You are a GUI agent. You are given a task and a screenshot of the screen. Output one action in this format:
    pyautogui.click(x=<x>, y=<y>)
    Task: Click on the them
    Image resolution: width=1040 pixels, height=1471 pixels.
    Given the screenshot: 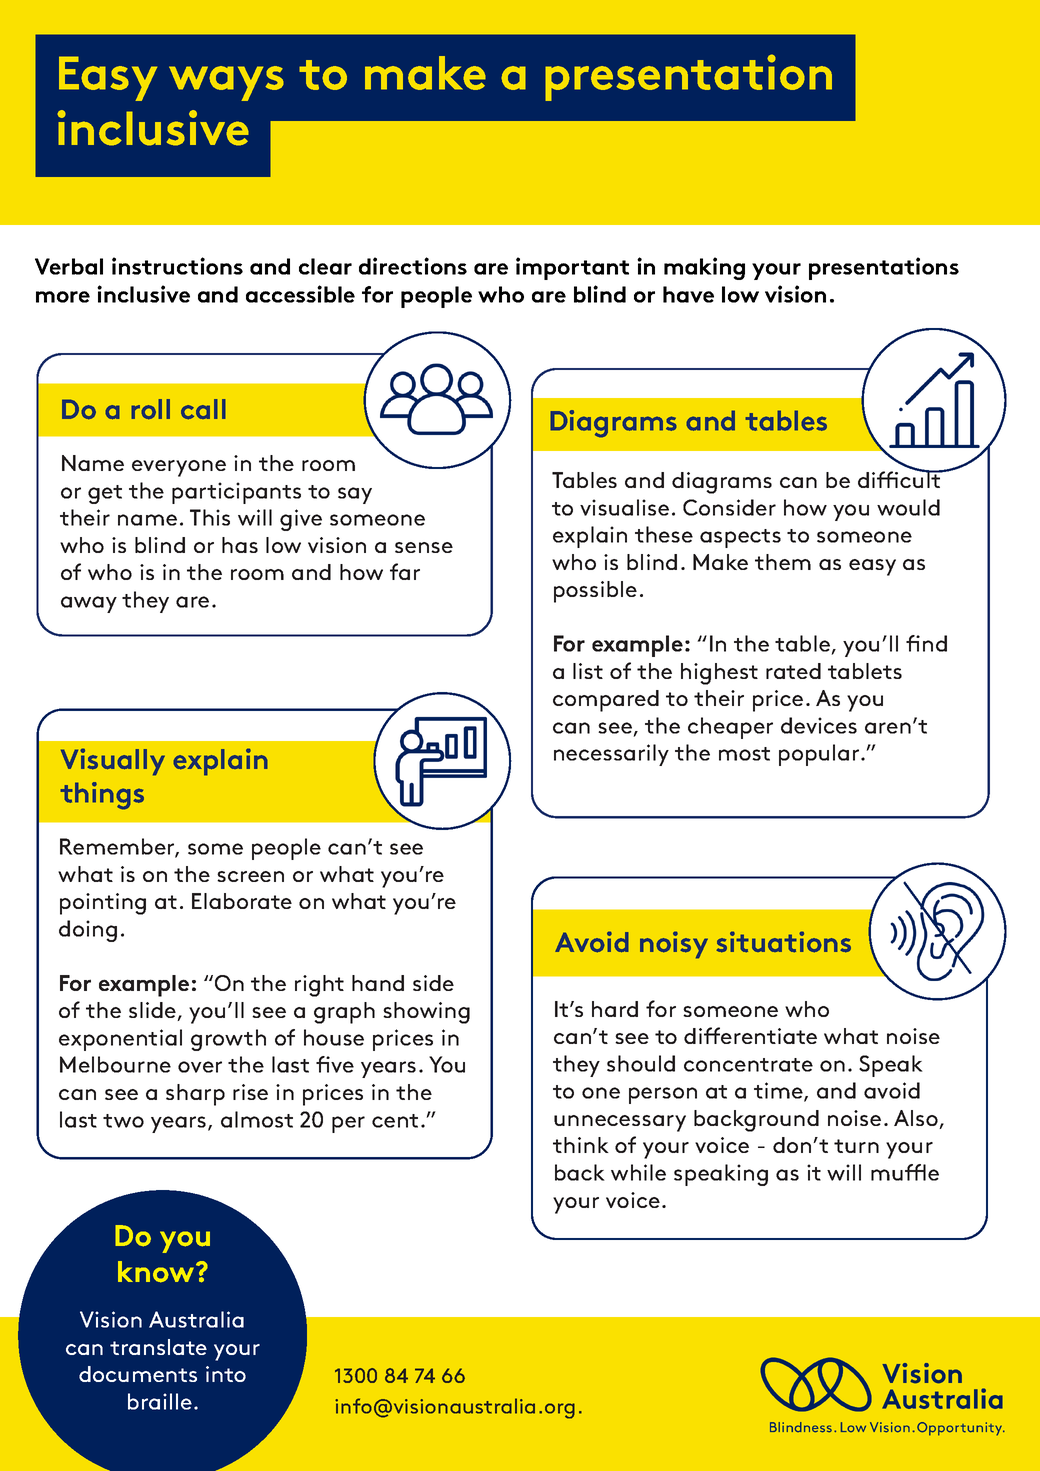 What is the action you would take?
    pyautogui.click(x=783, y=562)
